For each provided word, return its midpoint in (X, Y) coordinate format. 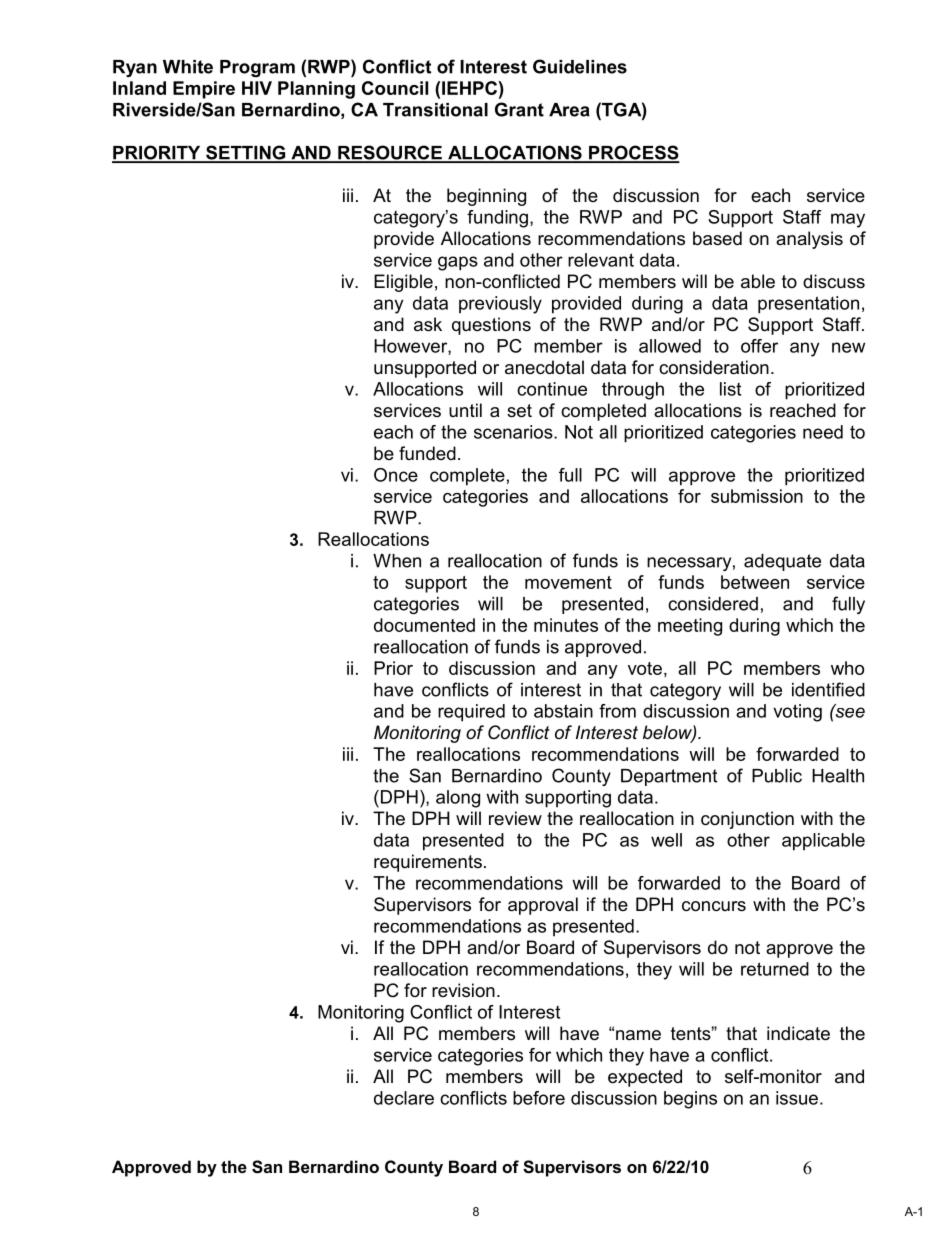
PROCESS (633, 153)
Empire (204, 90)
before (539, 1098)
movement (568, 582)
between (755, 582)
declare (404, 1098)
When (397, 561)
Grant (519, 109)
